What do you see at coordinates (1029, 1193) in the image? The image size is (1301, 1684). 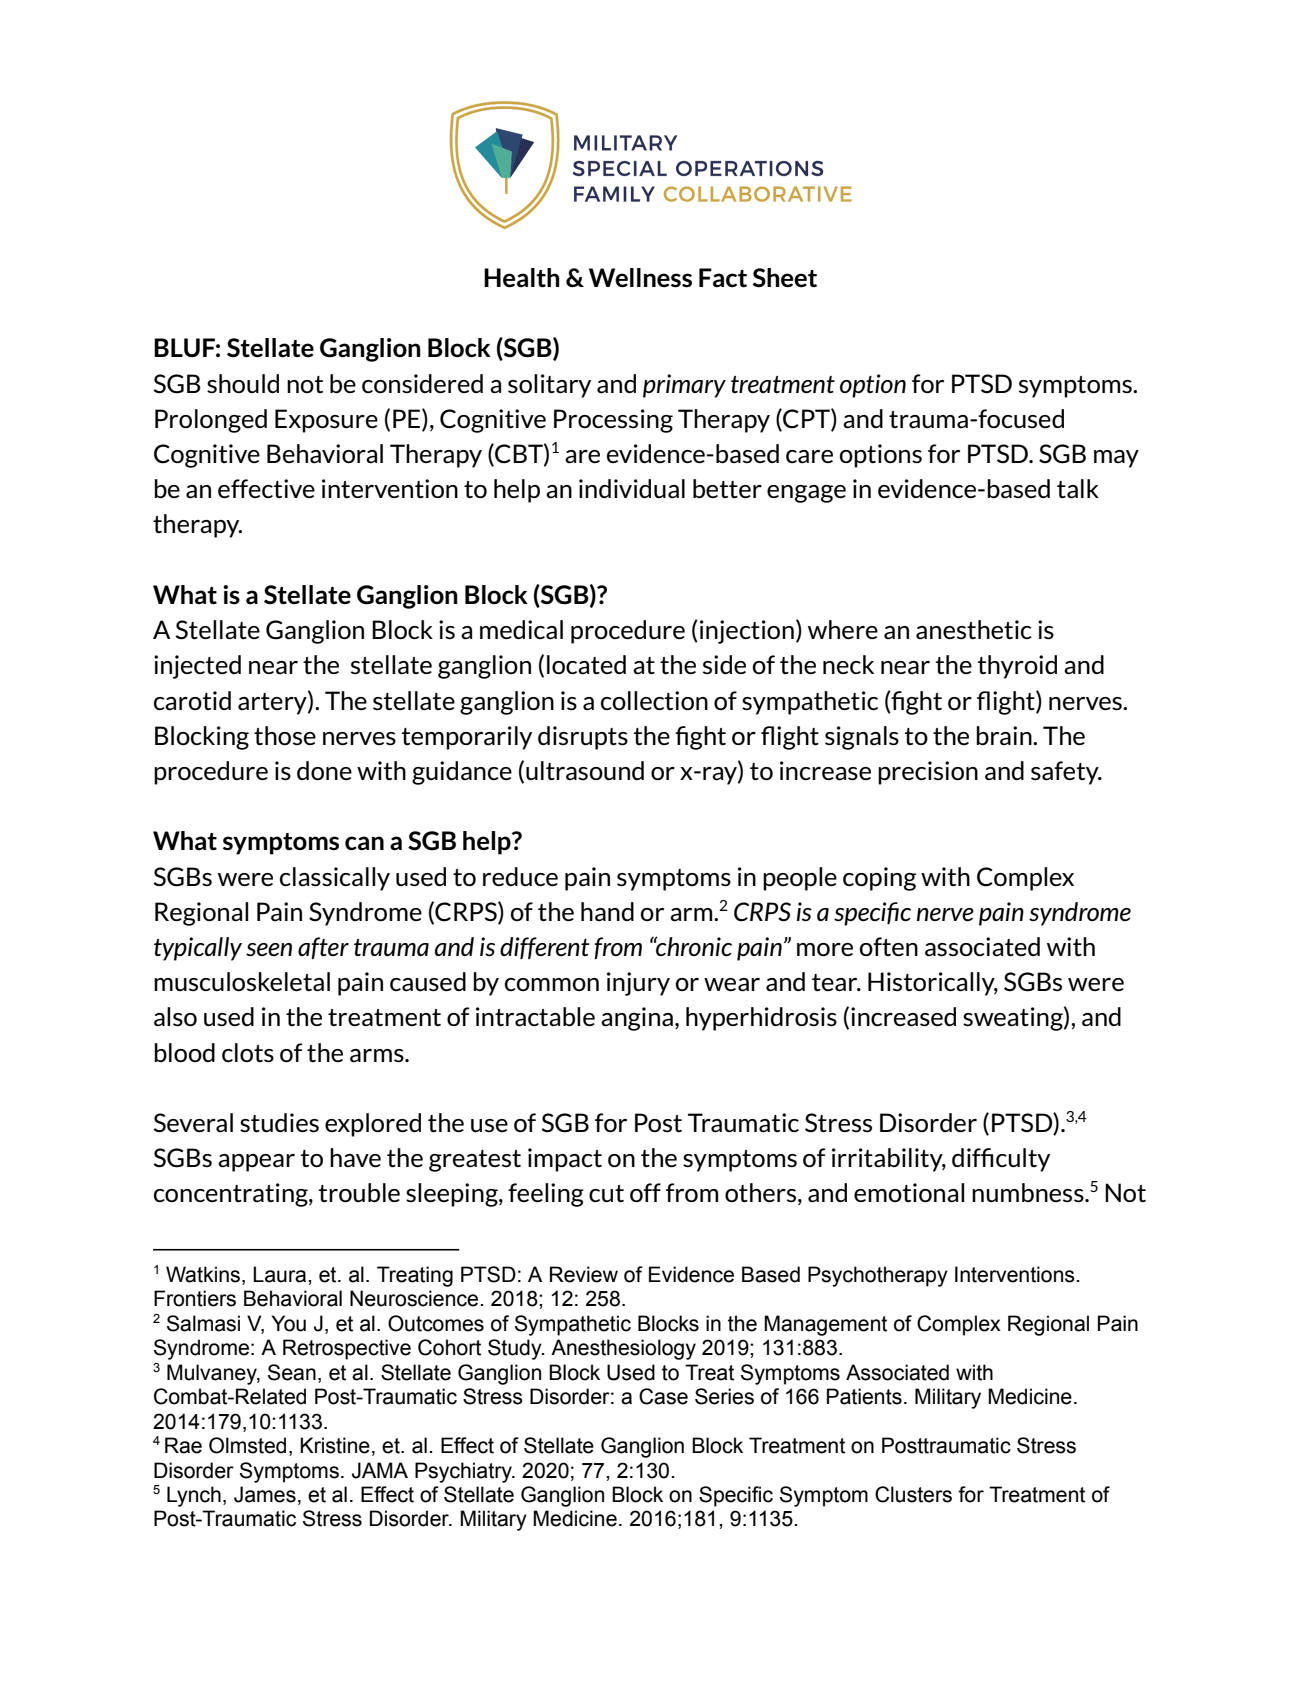 I see `numbness` at bounding box center [1029, 1193].
